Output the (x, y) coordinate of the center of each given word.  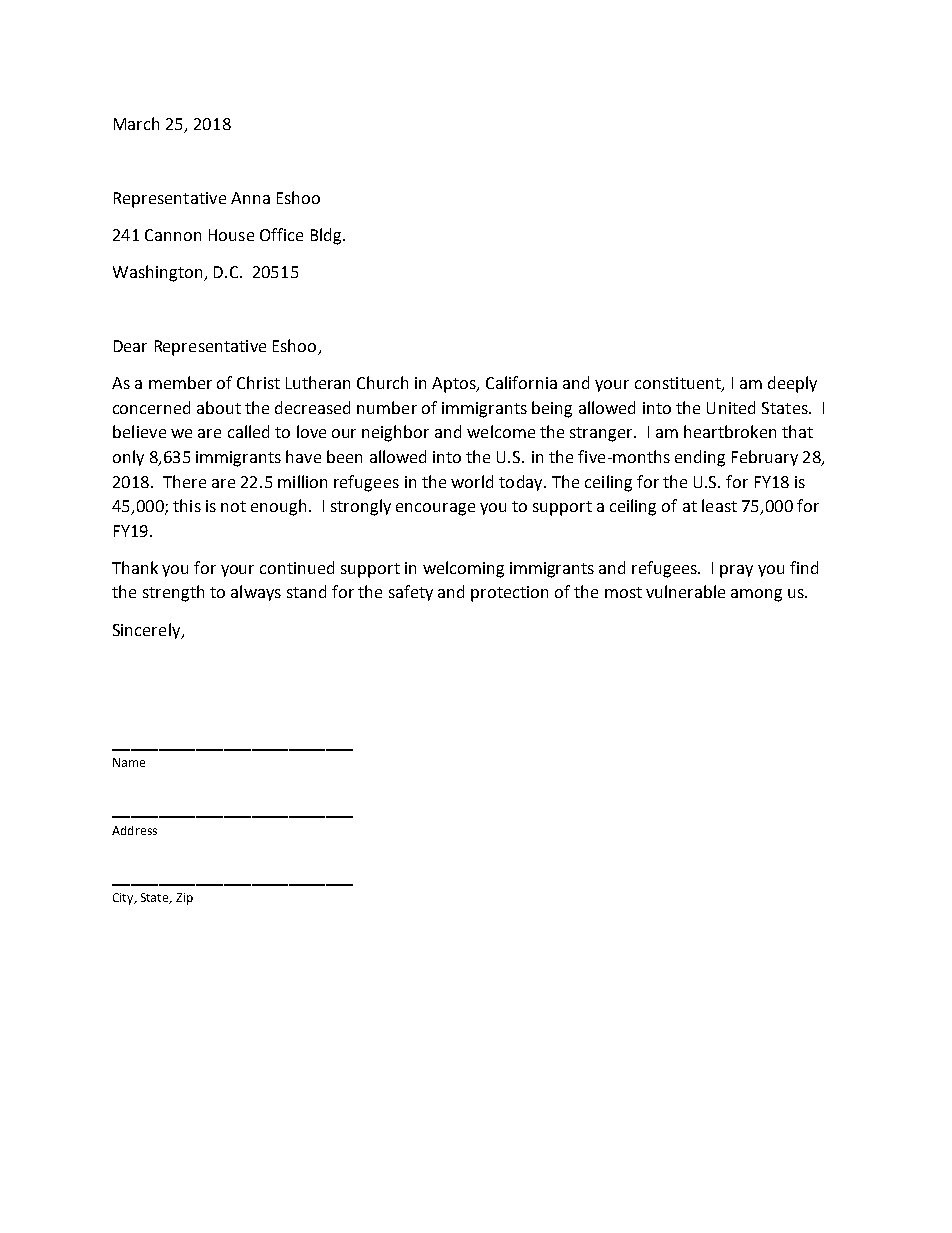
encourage (435, 509)
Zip (184, 899)
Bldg (327, 236)
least (719, 505)
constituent (679, 384)
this (187, 505)
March (136, 123)
